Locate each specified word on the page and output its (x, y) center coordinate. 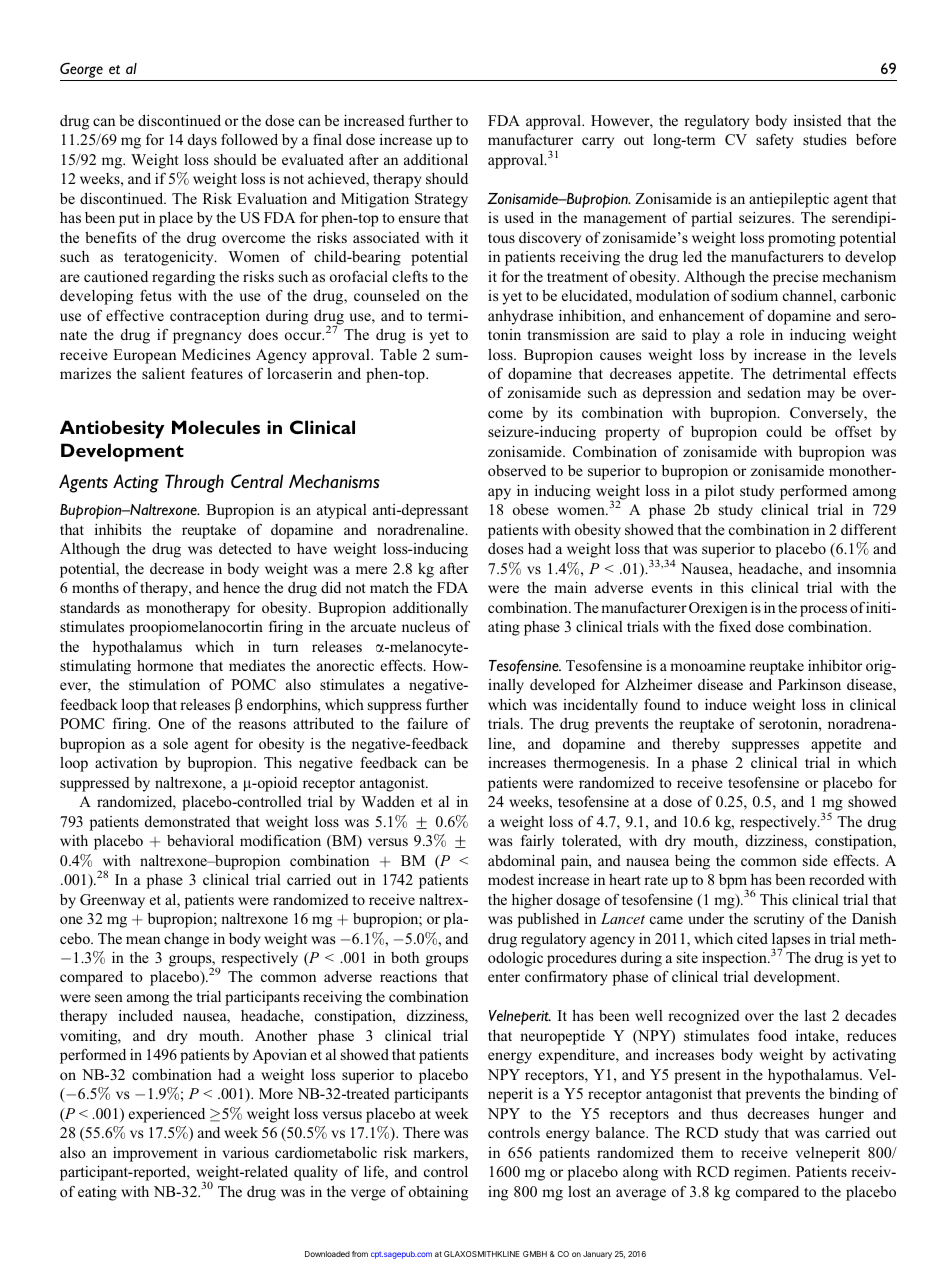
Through (194, 483)
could (784, 431)
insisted (818, 120)
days (202, 141)
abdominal (521, 860)
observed (517, 470)
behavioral (200, 840)
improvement (155, 1154)
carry (598, 143)
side (815, 860)
